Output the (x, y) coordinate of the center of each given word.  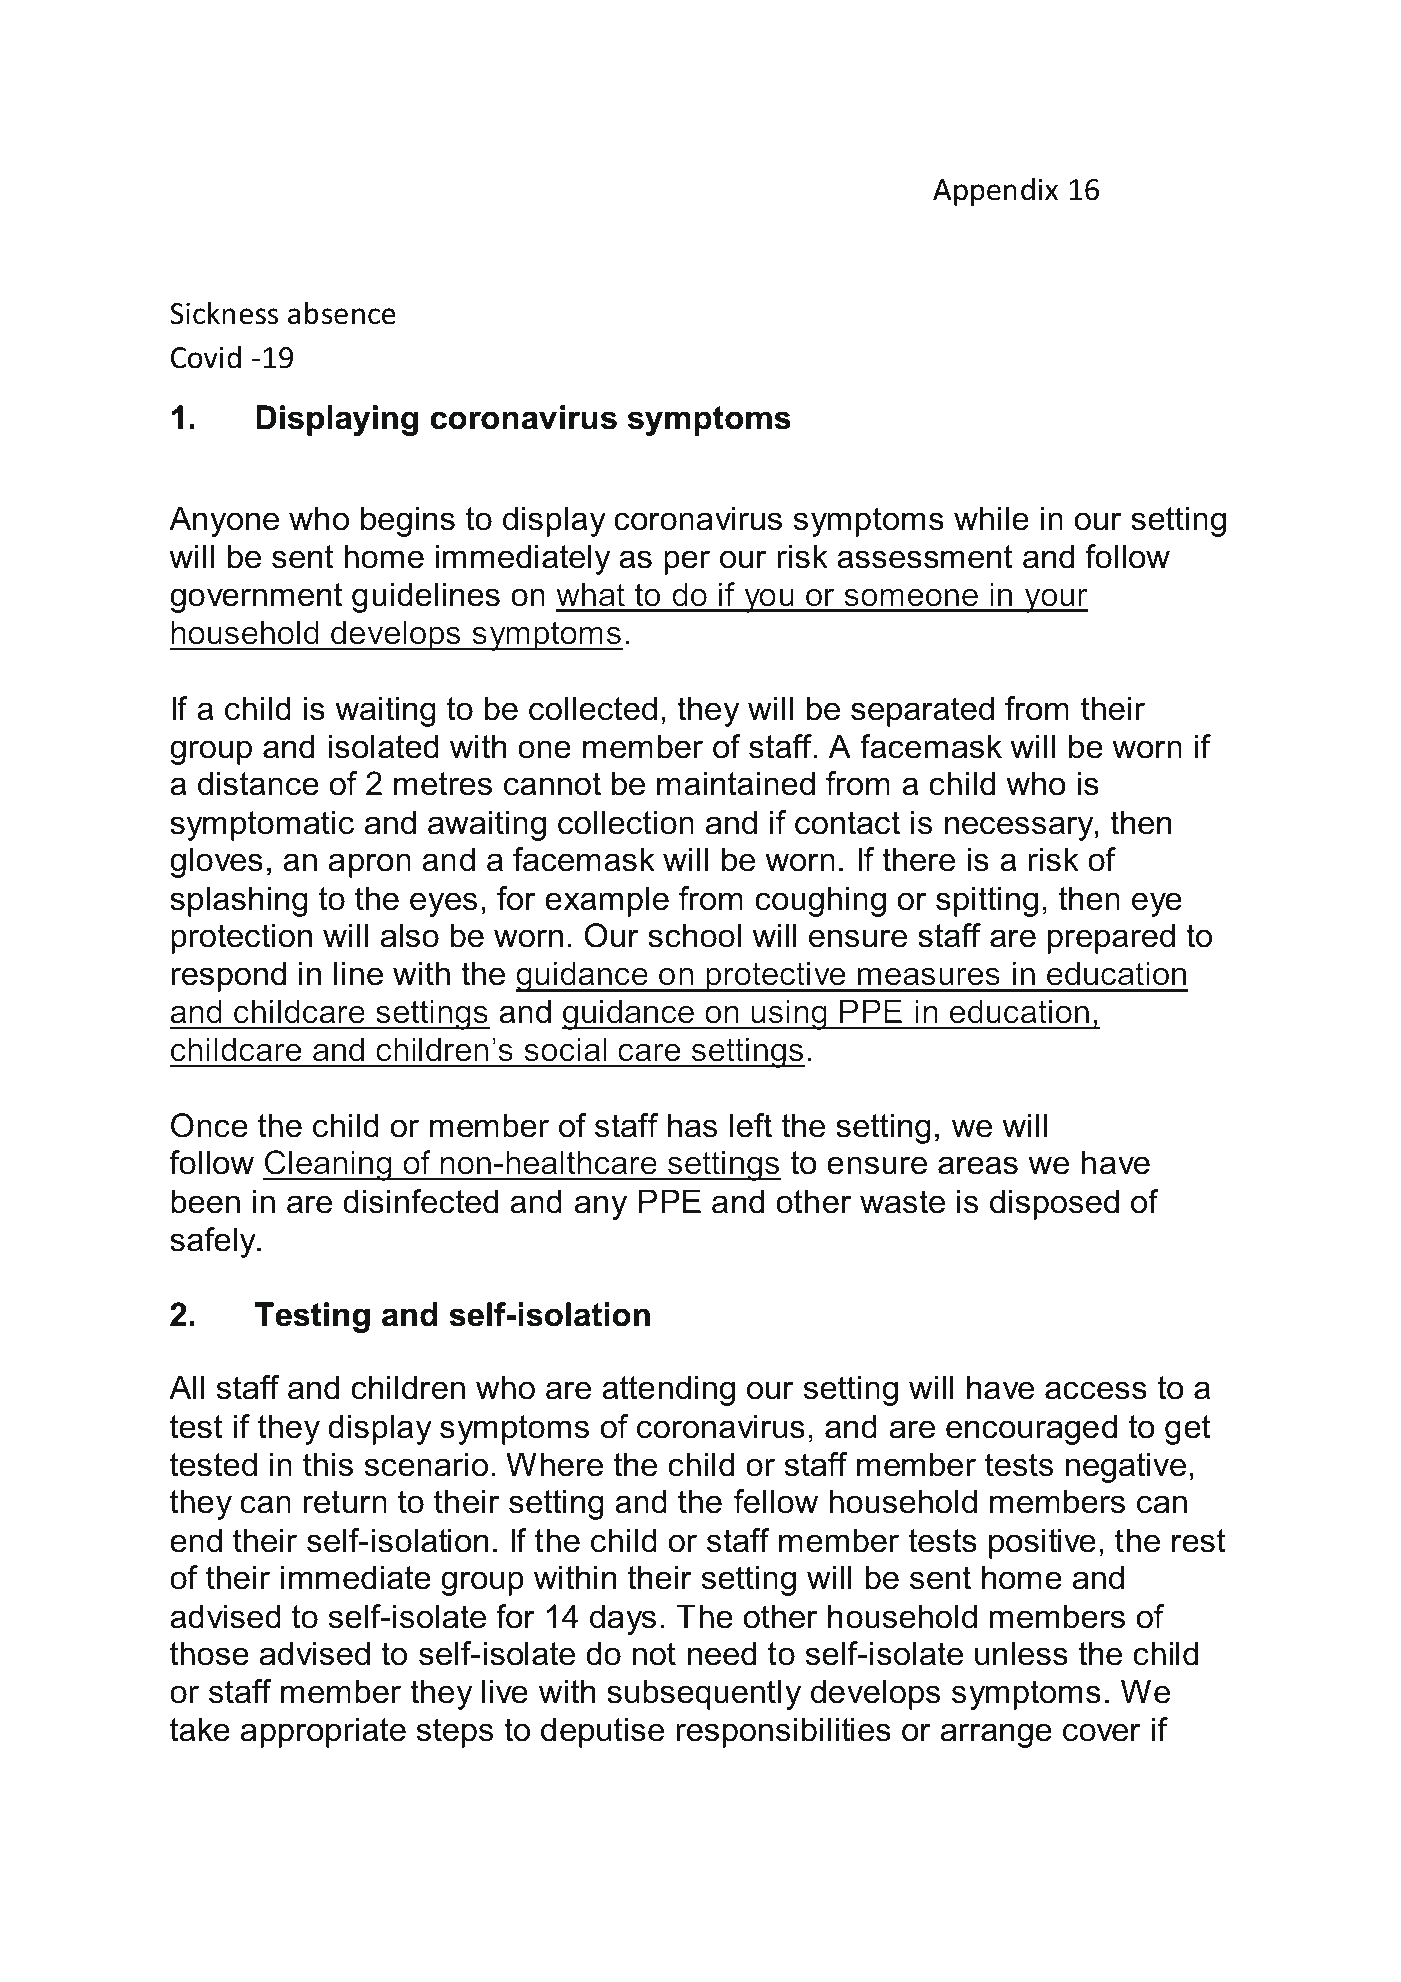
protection (241, 938)
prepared (1111, 938)
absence (342, 313)
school (694, 935)
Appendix (995, 191)
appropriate (323, 1732)
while (991, 518)
